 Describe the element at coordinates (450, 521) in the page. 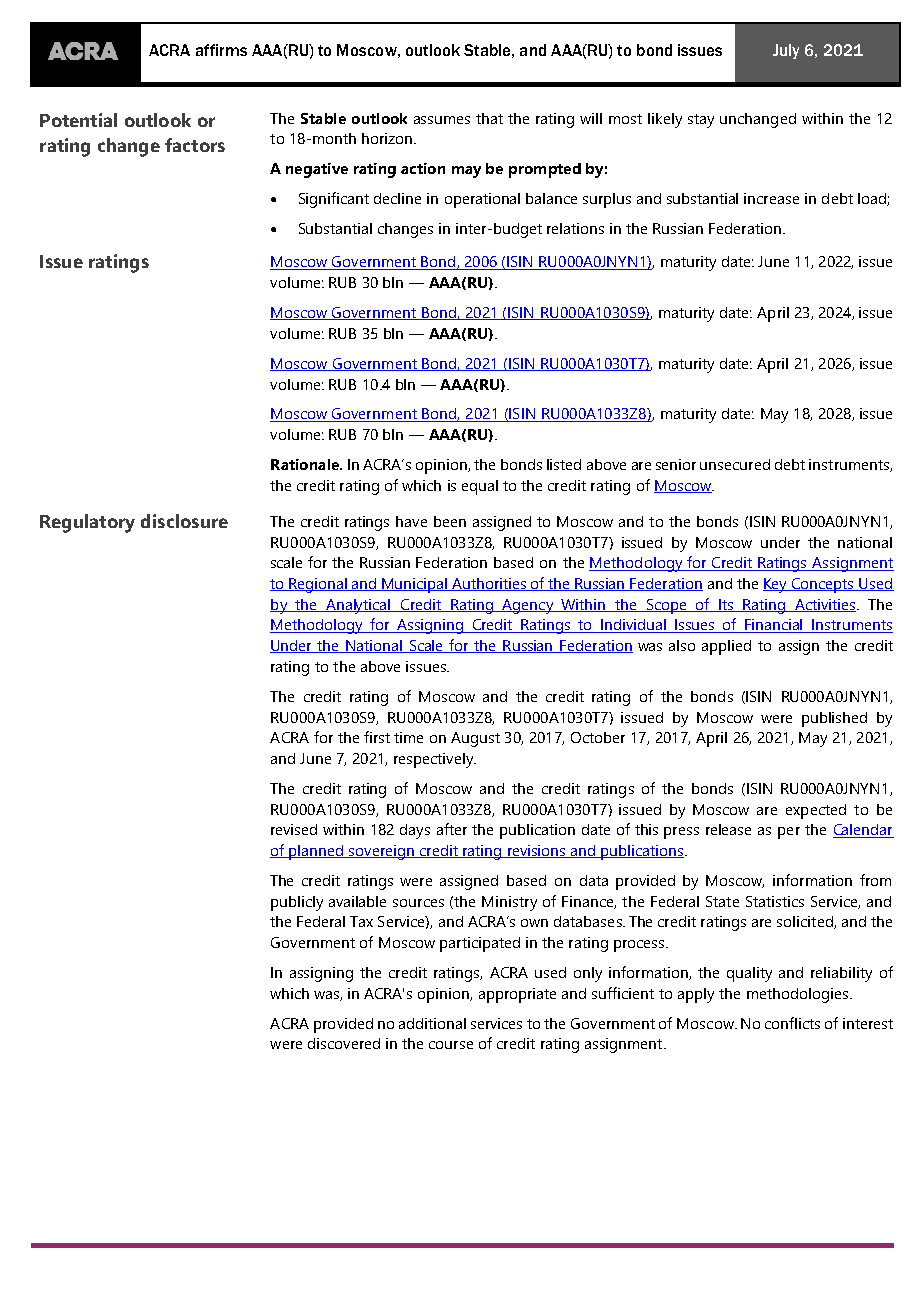

I see `been` at that location.
